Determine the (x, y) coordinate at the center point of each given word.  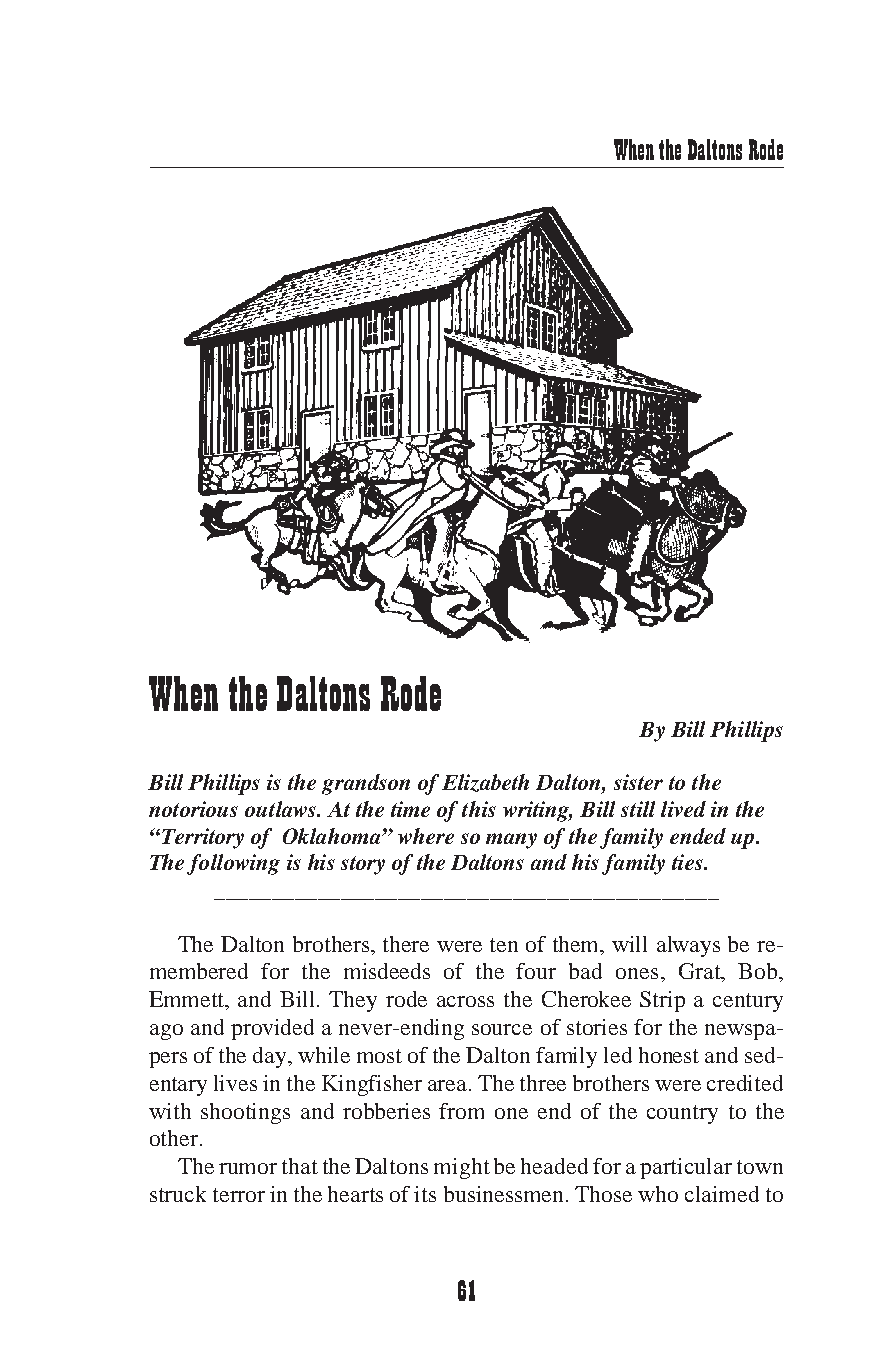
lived (683, 809)
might (462, 1168)
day (271, 1057)
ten (504, 945)
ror (251, 1196)
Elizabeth (485, 783)
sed (761, 1055)
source (502, 1029)
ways (696, 949)
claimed (722, 1194)
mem (172, 973)
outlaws (282, 809)
